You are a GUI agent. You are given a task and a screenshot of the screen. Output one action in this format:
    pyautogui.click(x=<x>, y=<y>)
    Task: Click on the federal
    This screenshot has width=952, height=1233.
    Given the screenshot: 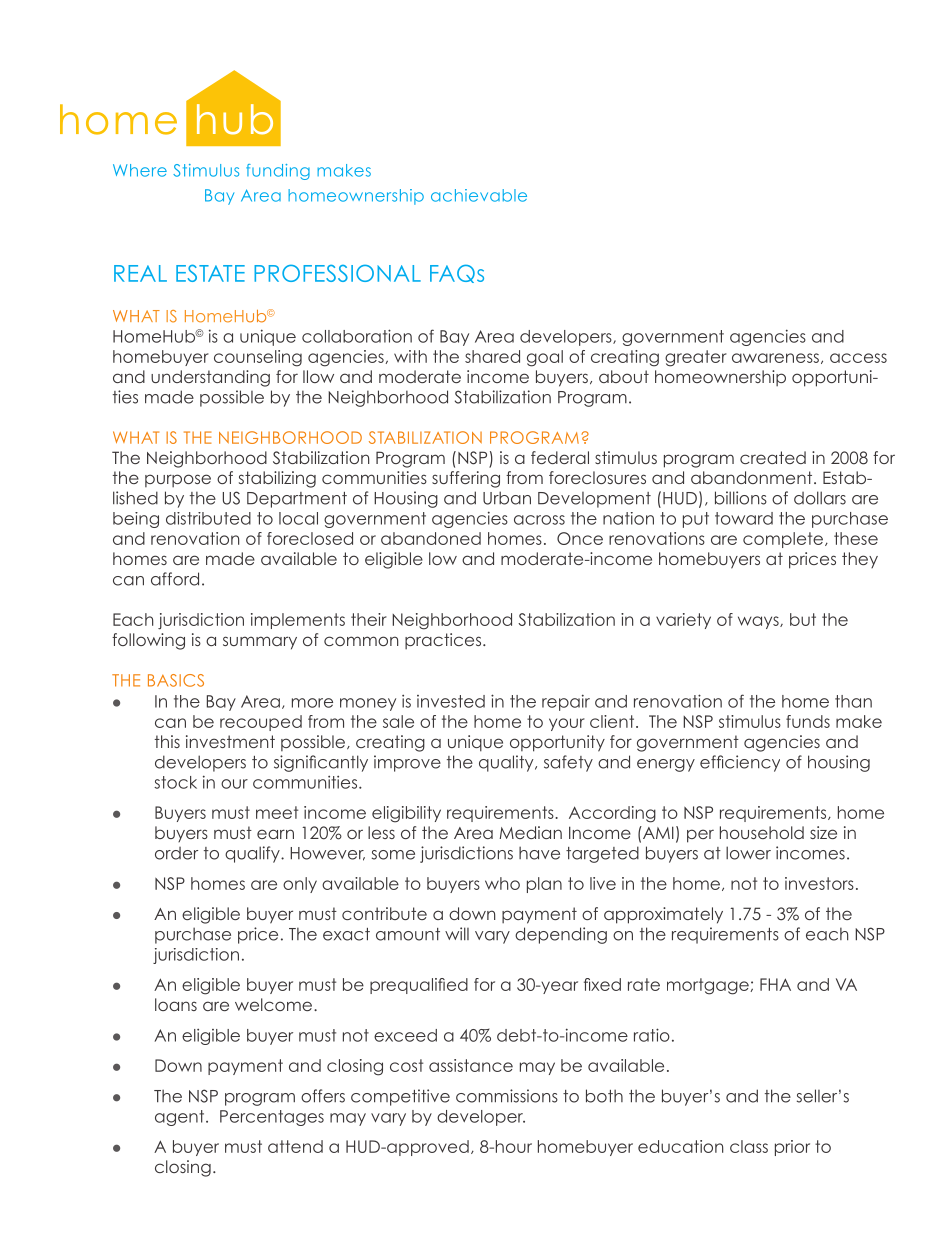 What is the action you would take?
    pyautogui.click(x=560, y=457)
